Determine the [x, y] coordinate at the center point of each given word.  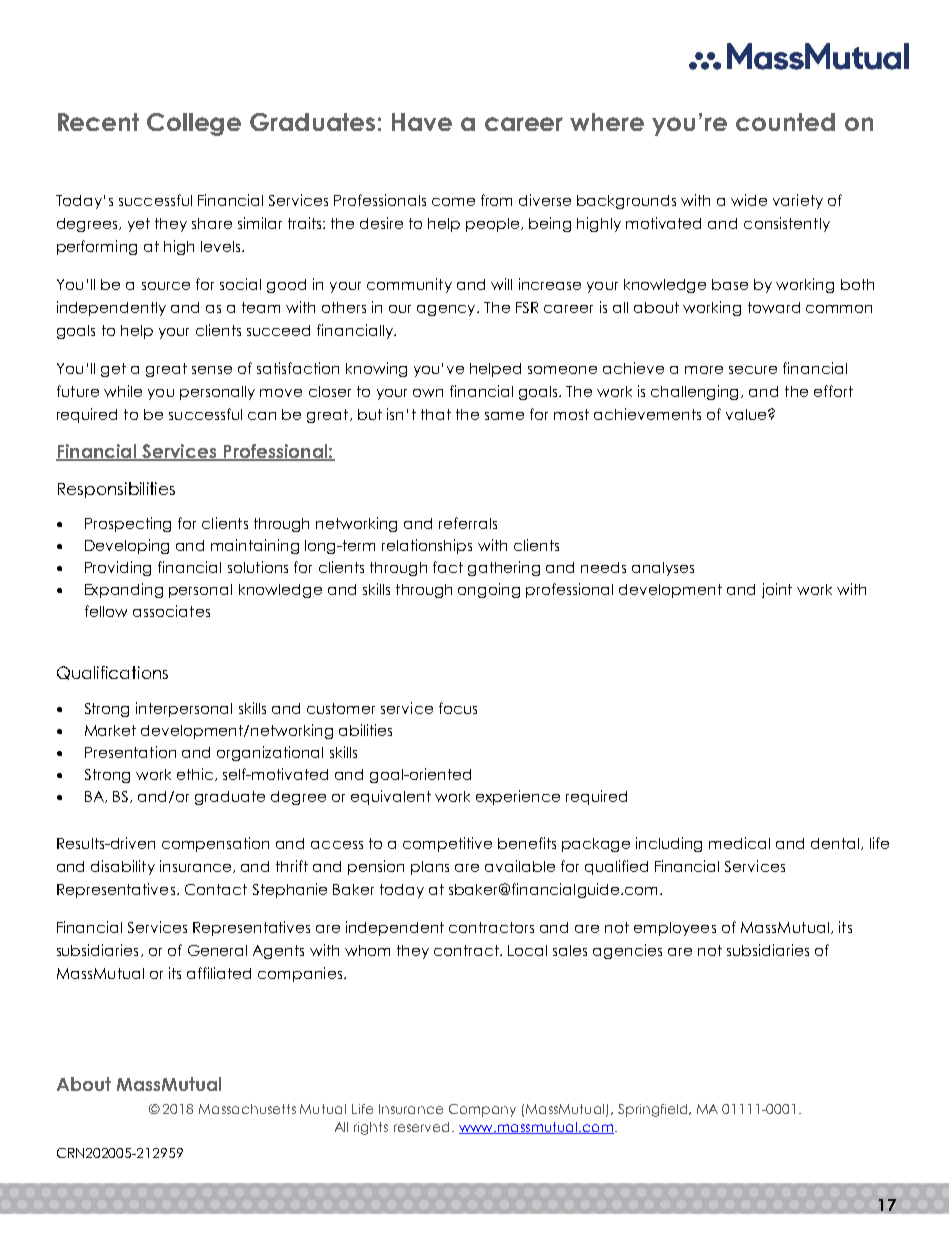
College [194, 124]
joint [777, 590]
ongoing [489, 590]
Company [482, 1110]
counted [785, 122]
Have [422, 122]
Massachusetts [247, 1109]
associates [171, 611]
